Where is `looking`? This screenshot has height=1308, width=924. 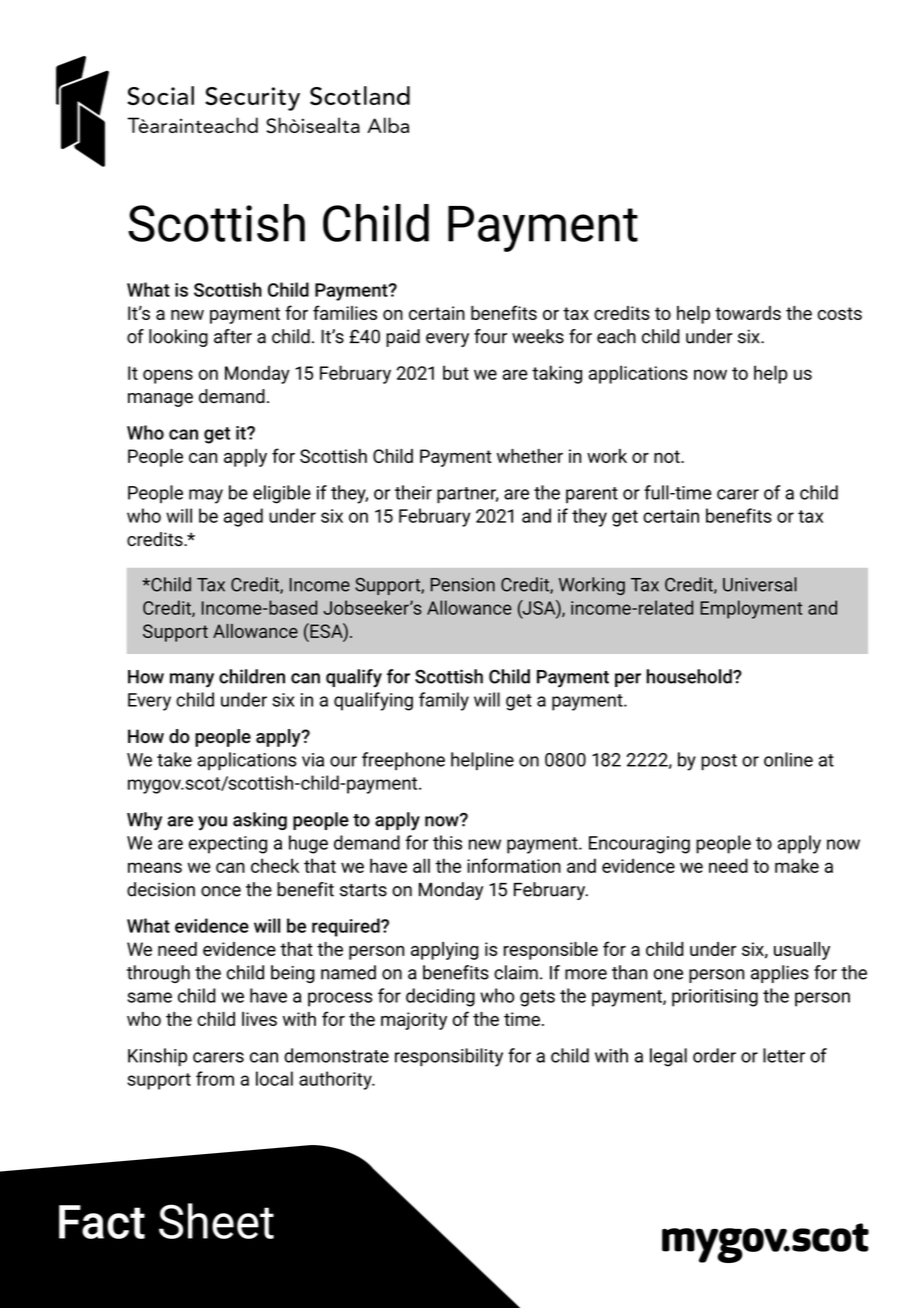
looking is located at coordinates (178, 338).
